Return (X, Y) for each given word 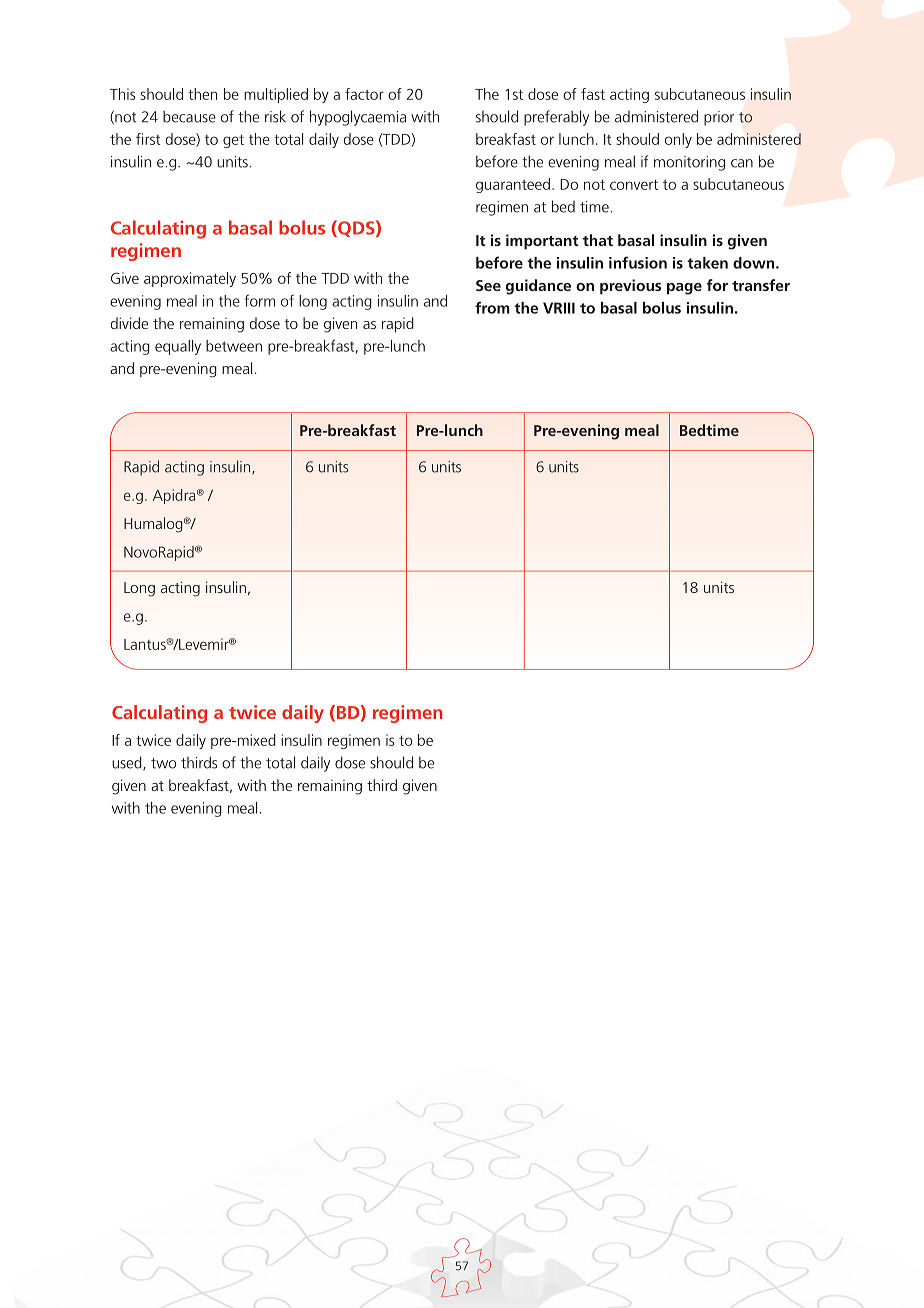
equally (178, 347)
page (684, 289)
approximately (190, 279)
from (492, 307)
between (234, 346)
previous (630, 287)
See (488, 285)
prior (719, 118)
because (189, 116)
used (128, 763)
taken (707, 263)
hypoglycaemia (358, 118)
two (163, 763)
